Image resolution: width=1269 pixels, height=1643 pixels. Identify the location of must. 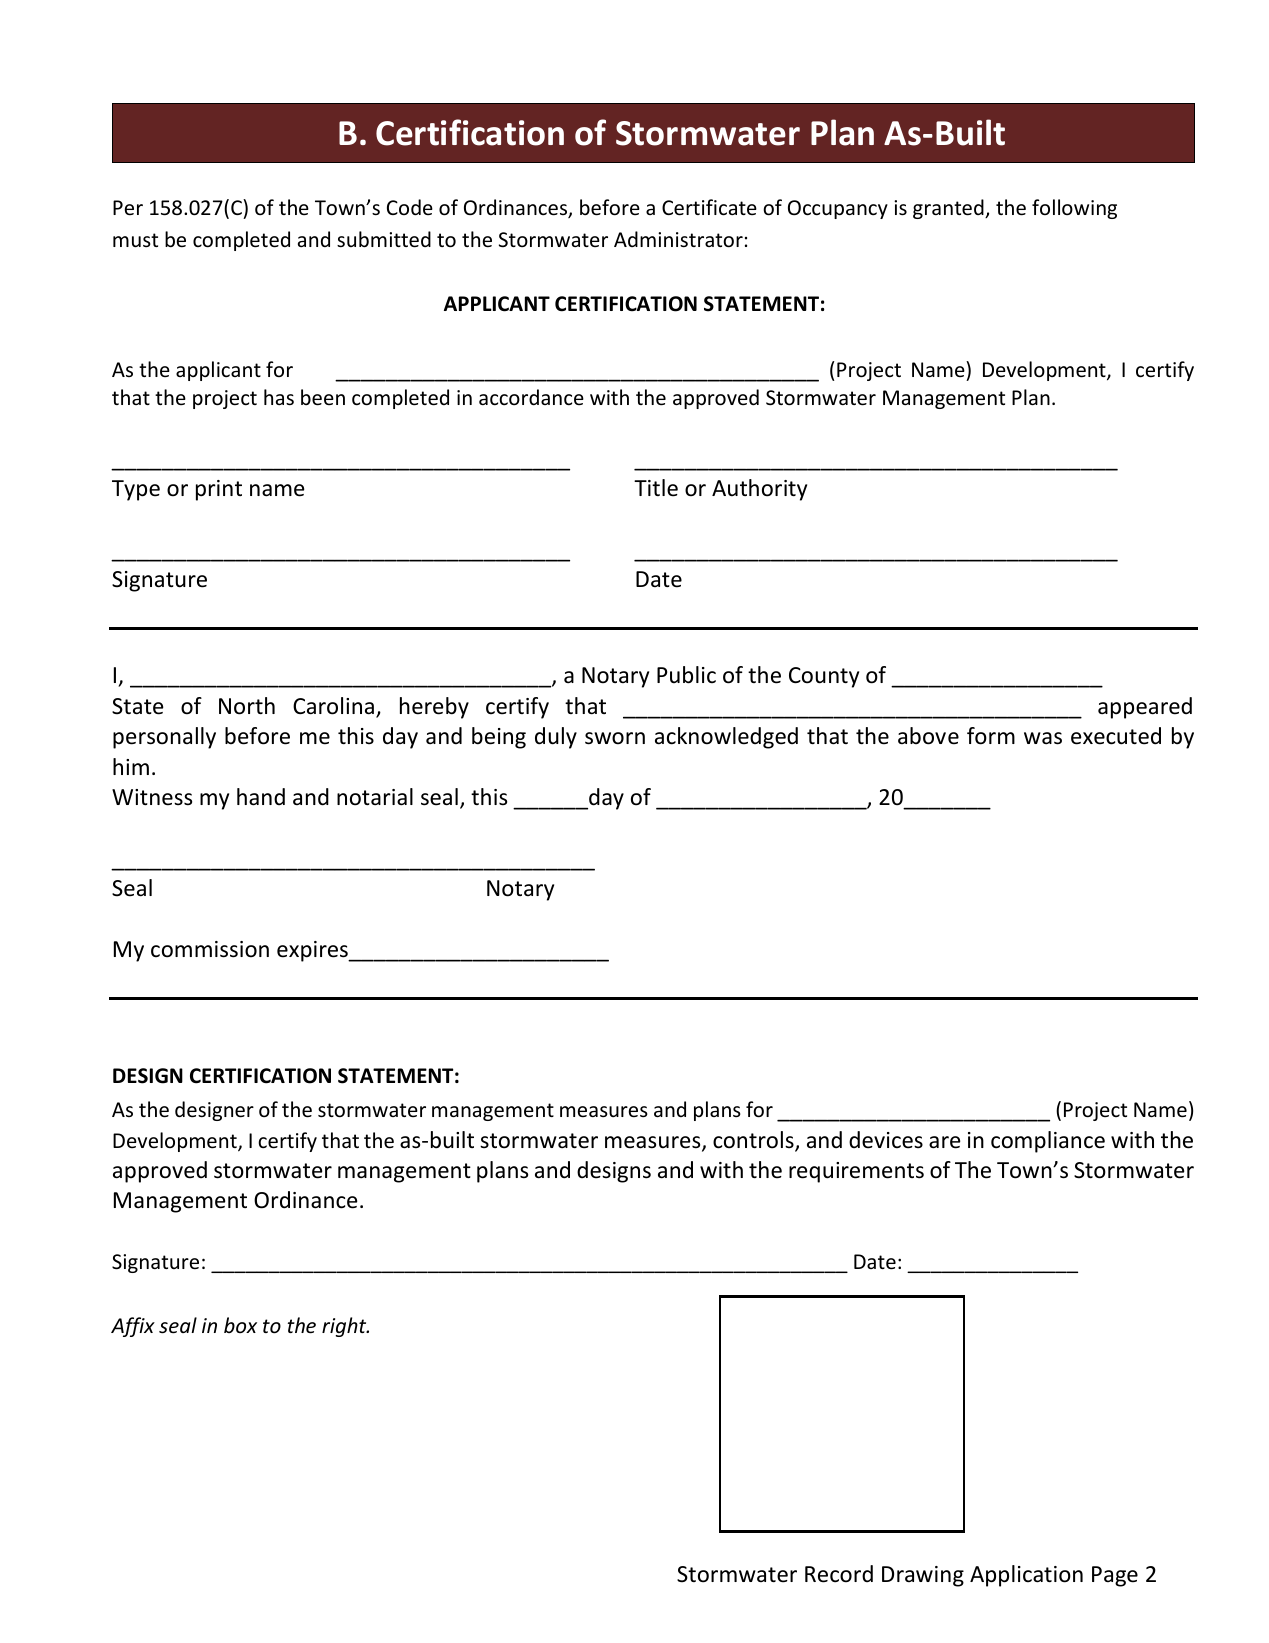
(135, 240).
